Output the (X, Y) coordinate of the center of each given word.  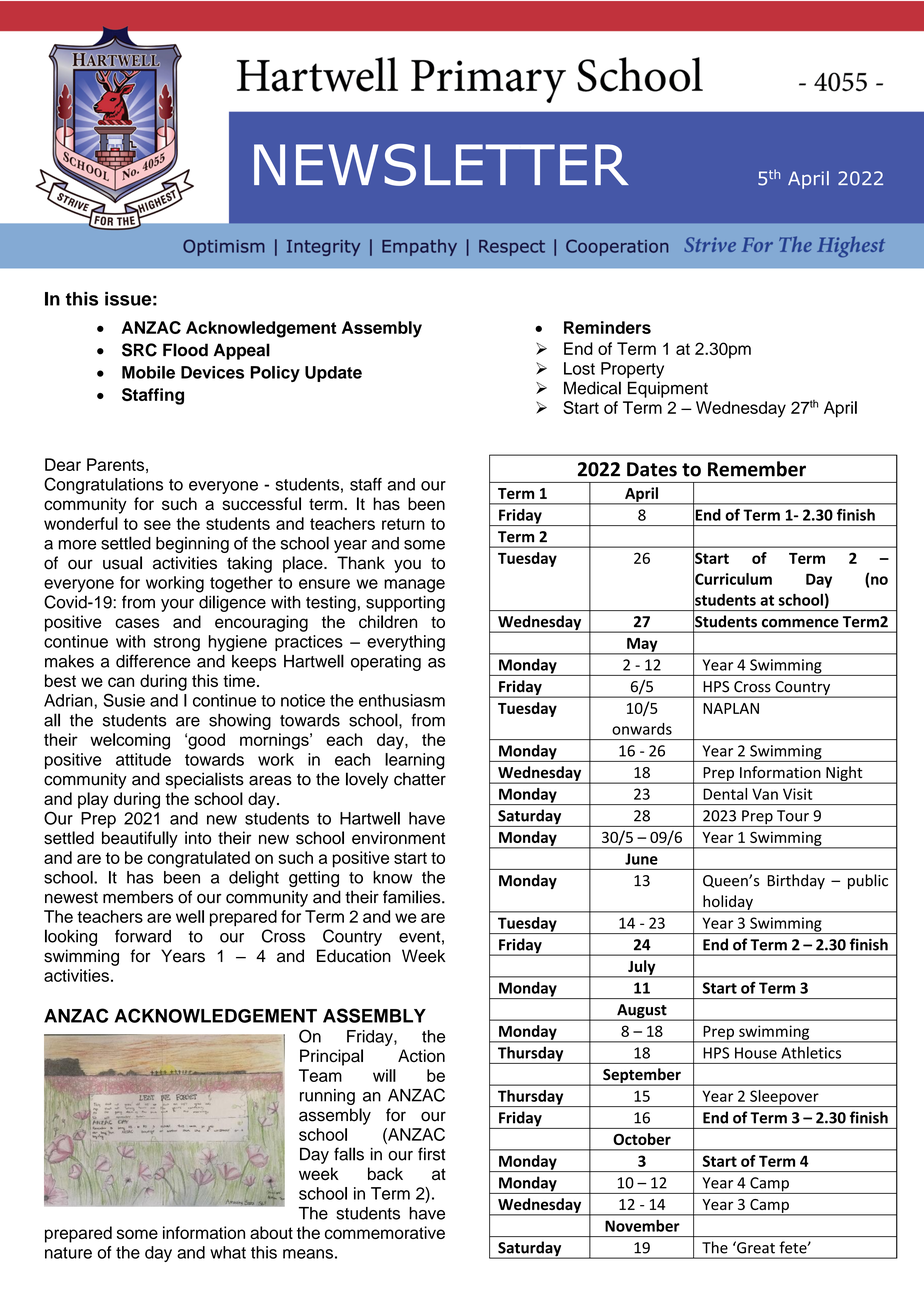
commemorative (385, 1232)
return (403, 524)
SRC (139, 350)
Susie (124, 700)
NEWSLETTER (441, 165)
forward (143, 936)
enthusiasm (402, 700)
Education (354, 956)
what (228, 1252)
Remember (757, 469)
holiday (728, 903)
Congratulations (103, 485)
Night (844, 774)
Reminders (607, 327)
